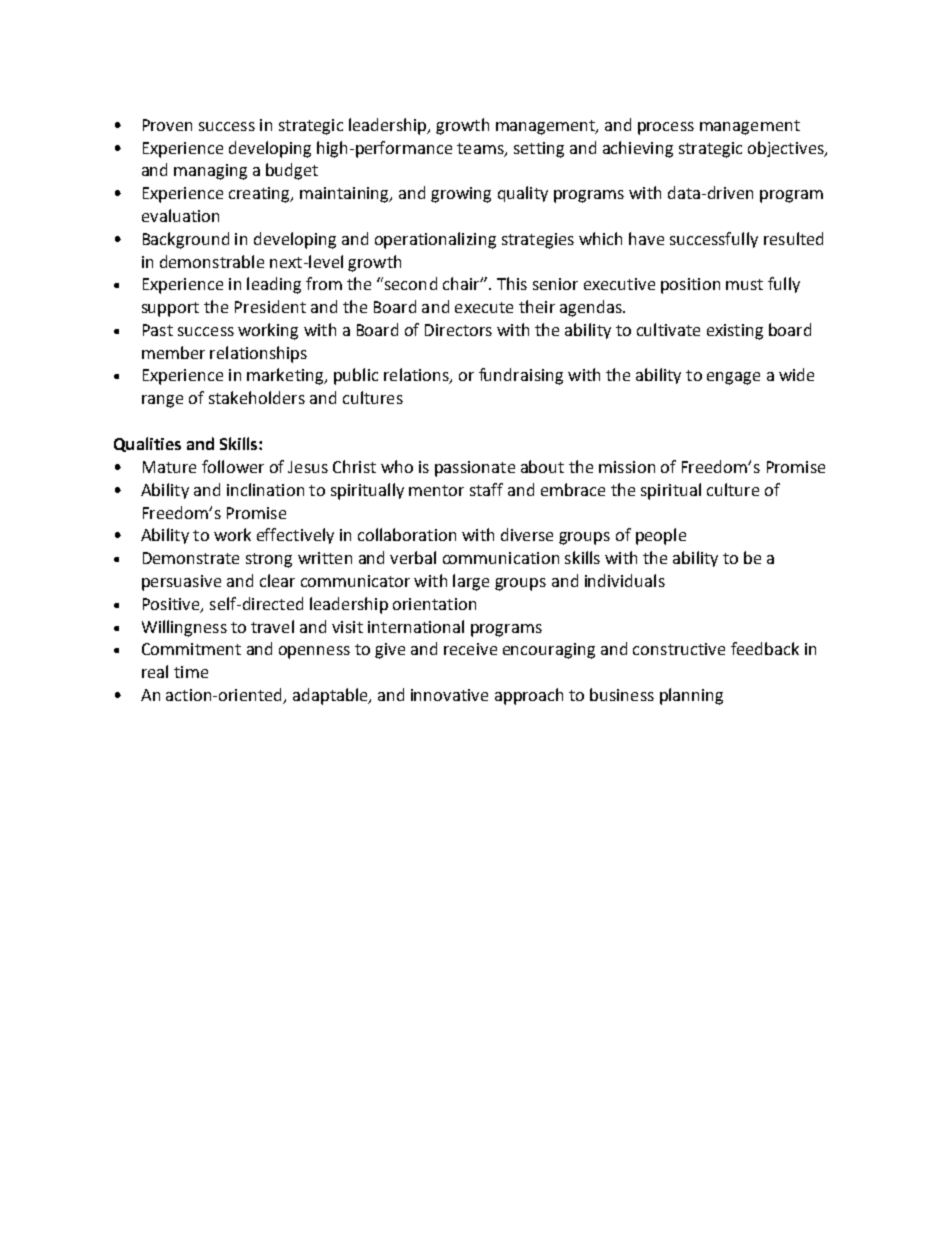 The image size is (952, 1233). What do you see at coordinates (666, 128) in the image?
I see `process` at bounding box center [666, 128].
